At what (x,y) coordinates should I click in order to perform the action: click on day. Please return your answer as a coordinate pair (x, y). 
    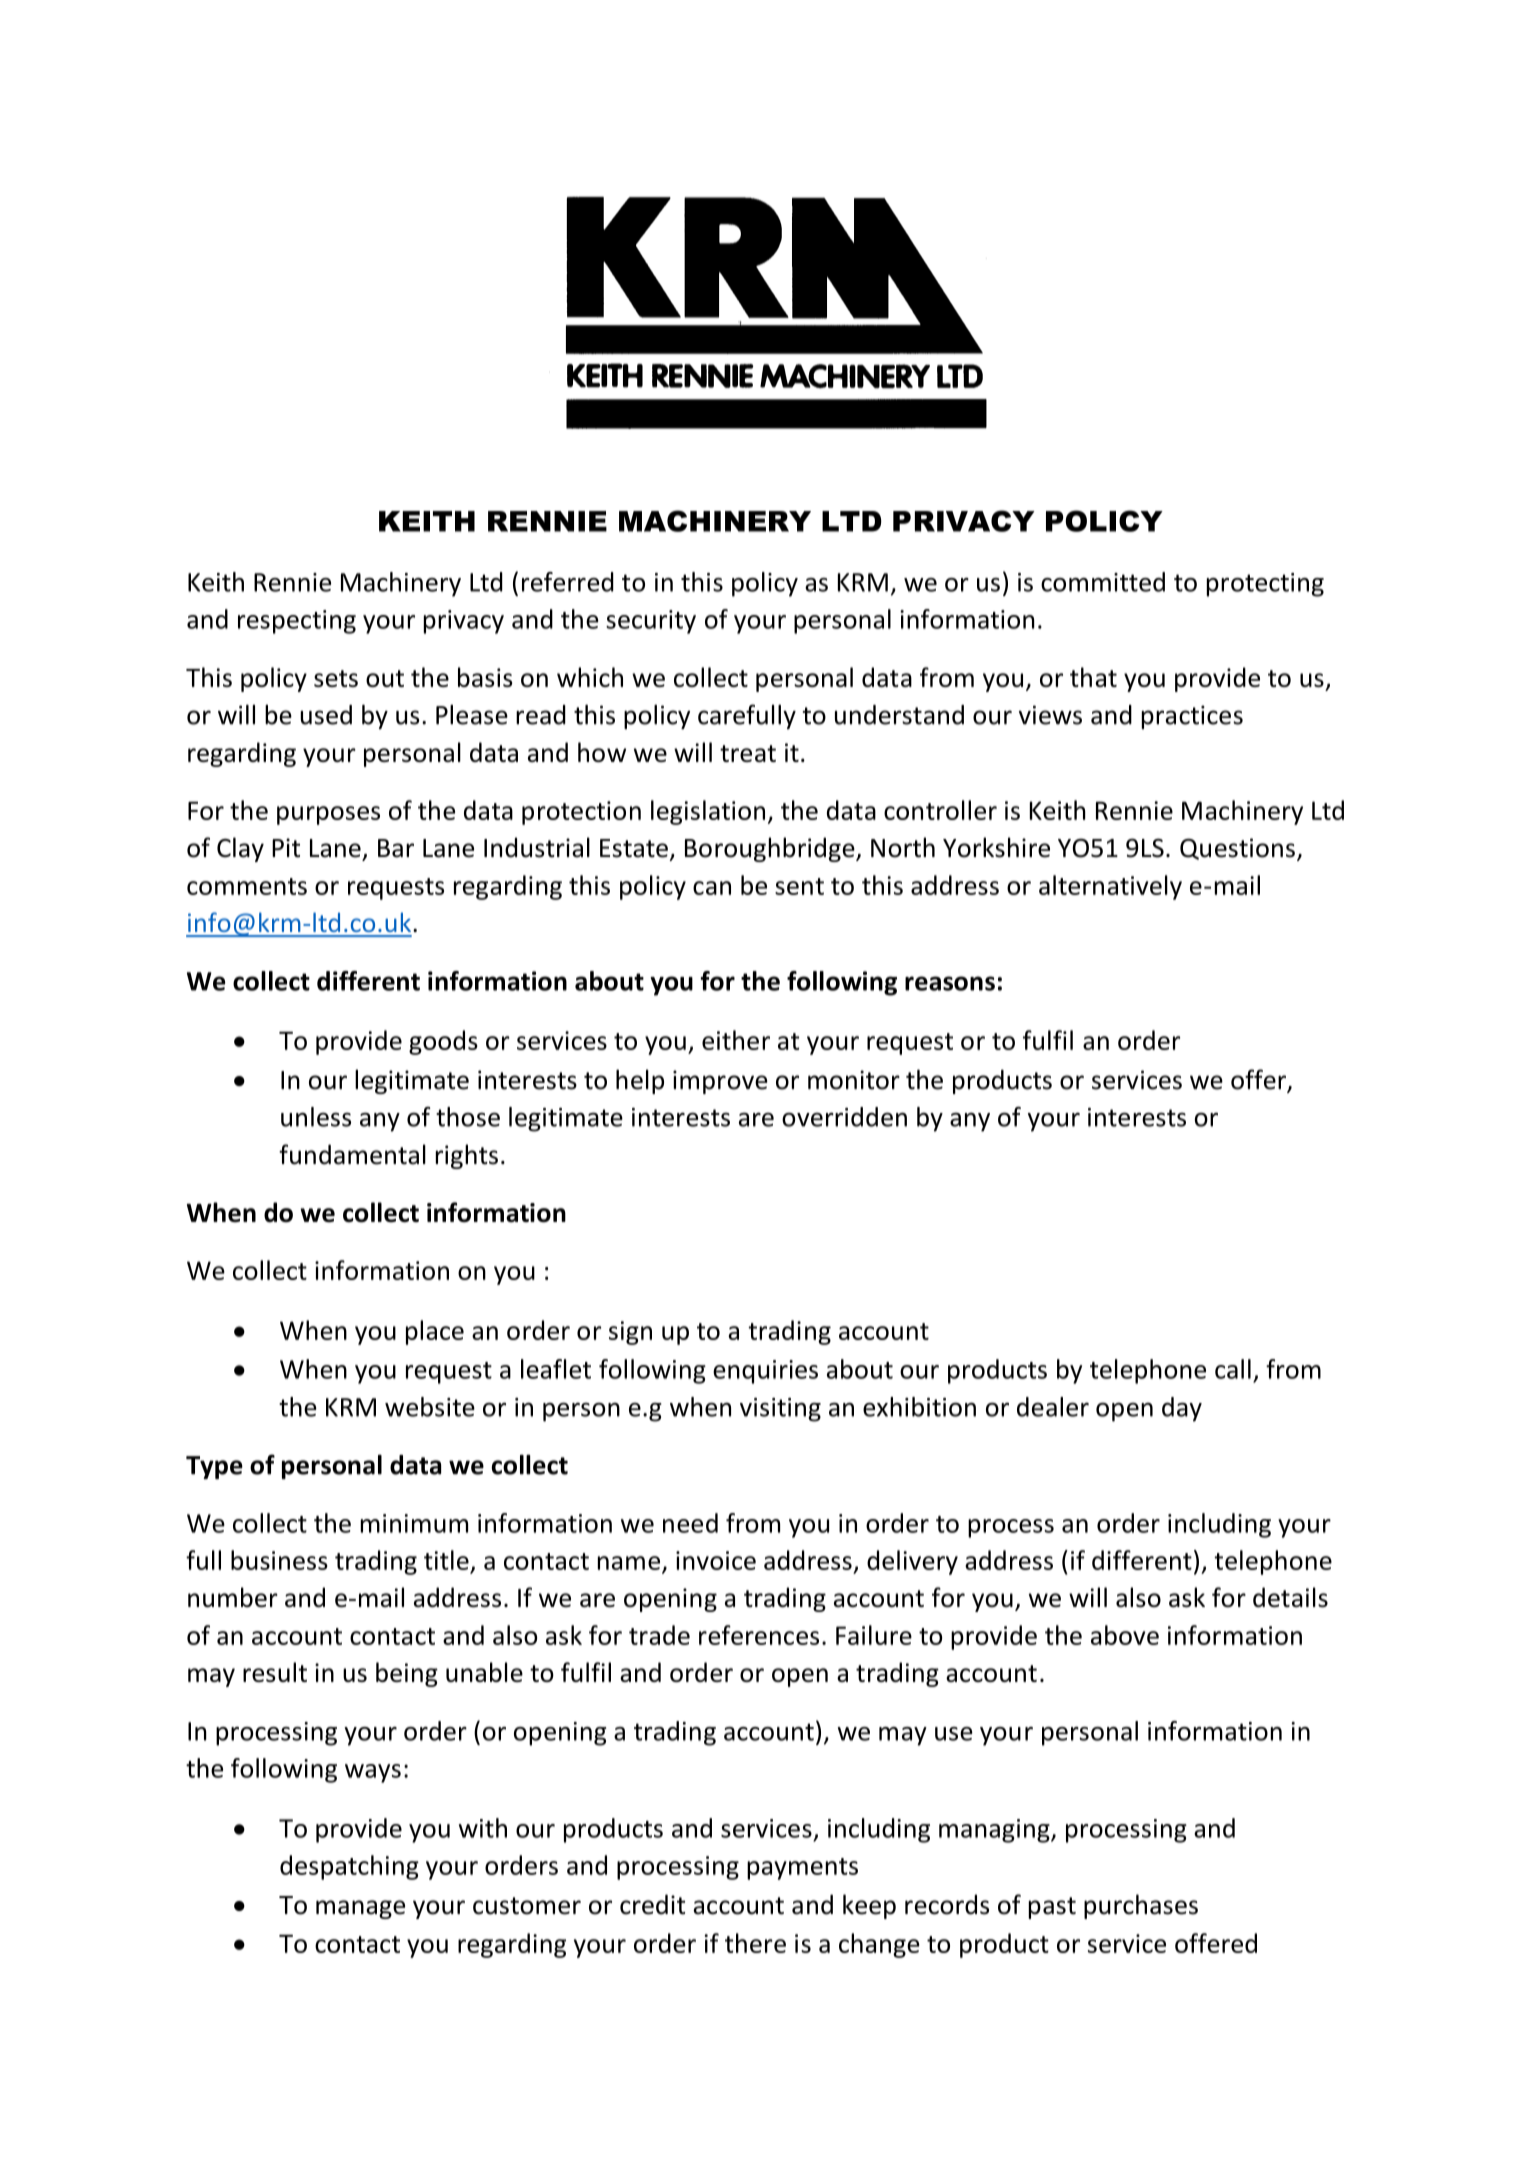
    Looking at the image, I should click on (1182, 1409).
